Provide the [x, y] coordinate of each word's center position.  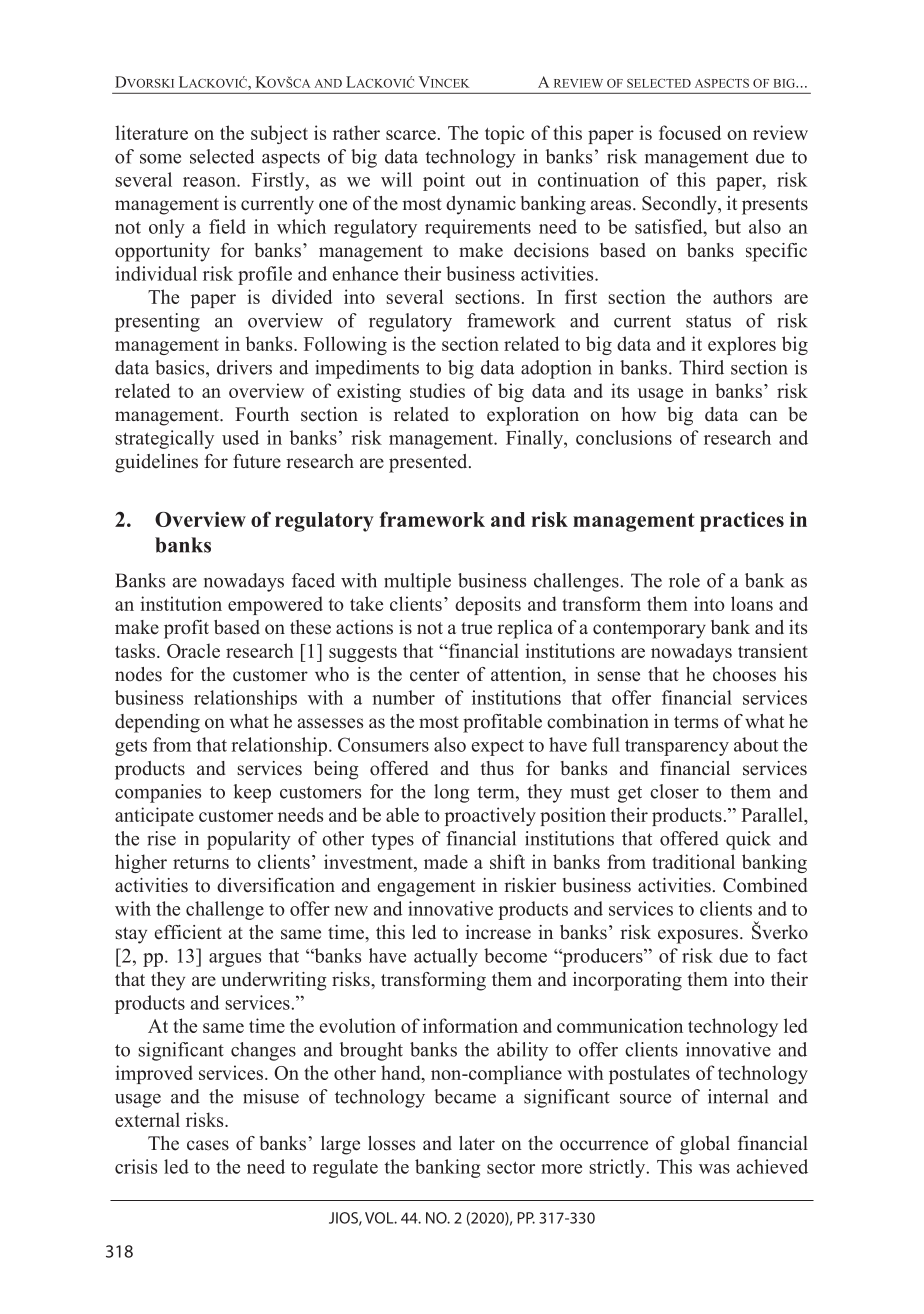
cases [208, 1145]
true [476, 628]
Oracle [193, 650]
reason [210, 182]
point [444, 181]
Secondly [680, 205]
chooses [744, 674]
